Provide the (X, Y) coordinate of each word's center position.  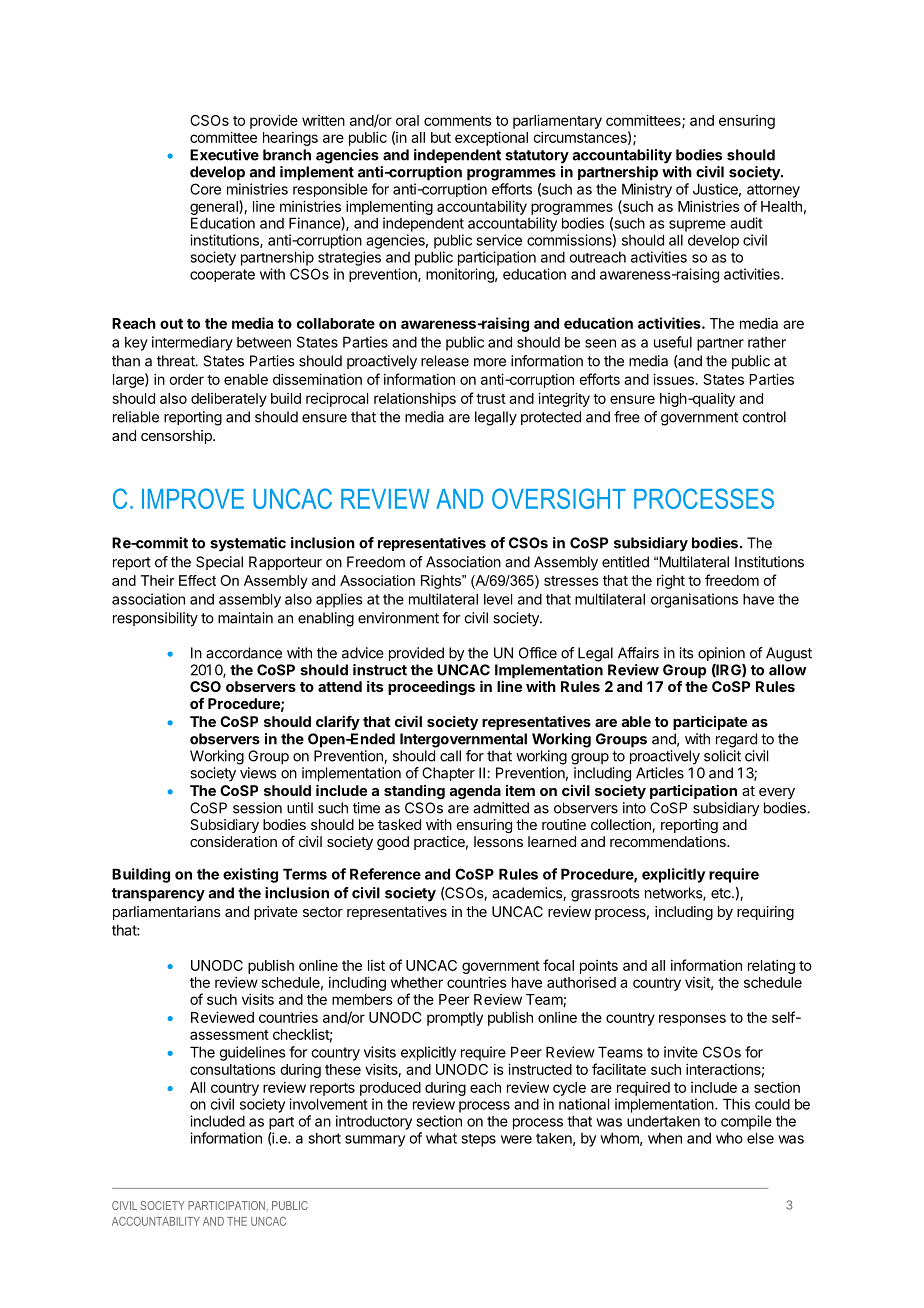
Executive (224, 155)
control (764, 417)
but (441, 137)
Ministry (647, 190)
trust (491, 398)
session (257, 808)
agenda (475, 792)
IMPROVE (193, 498)
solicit (722, 756)
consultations (233, 1069)
